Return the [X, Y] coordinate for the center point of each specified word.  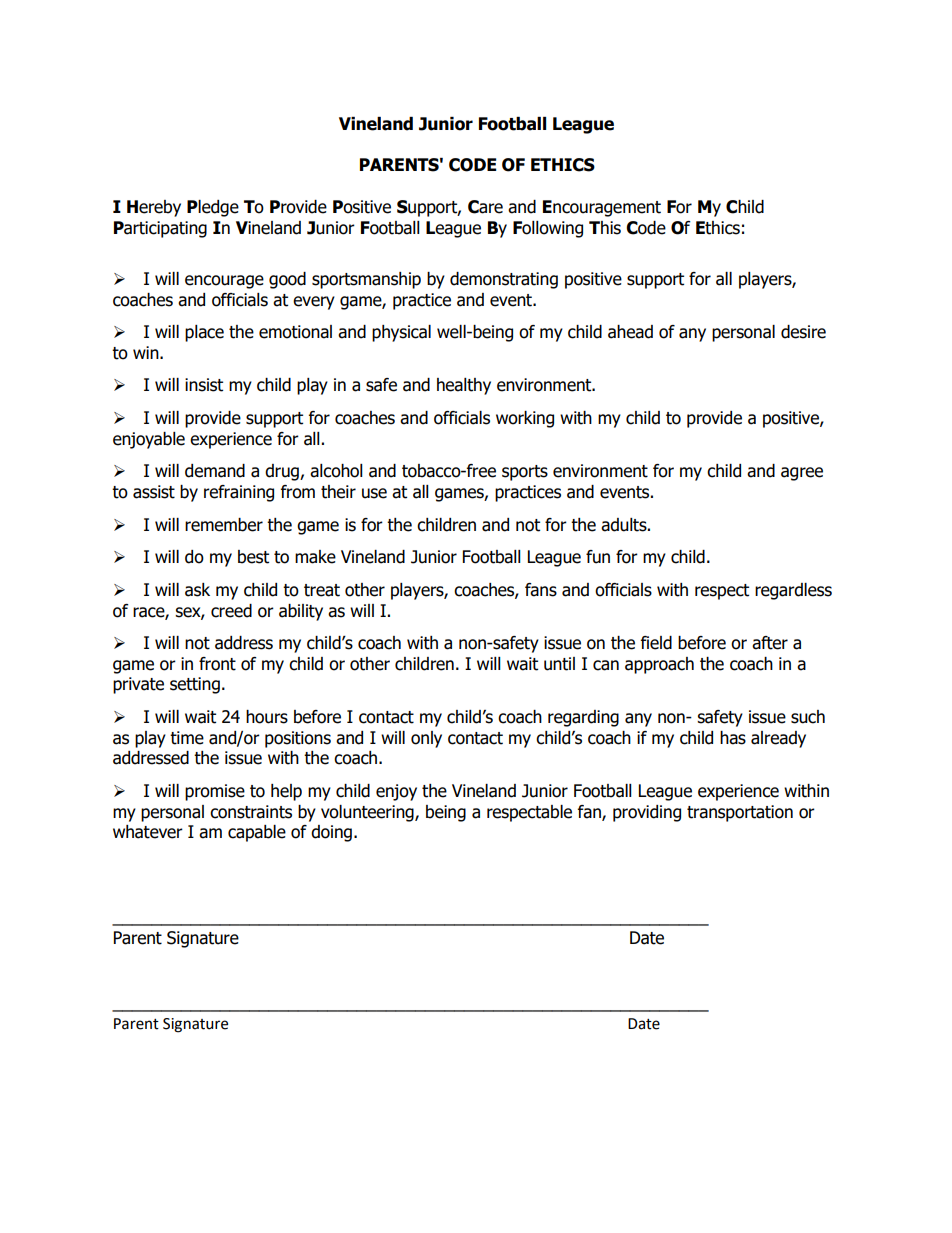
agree [802, 474]
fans [541, 590]
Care [485, 207]
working [525, 419]
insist [204, 385]
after [770, 643]
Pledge [213, 208]
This [605, 228]
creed [231, 611]
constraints [251, 812]
